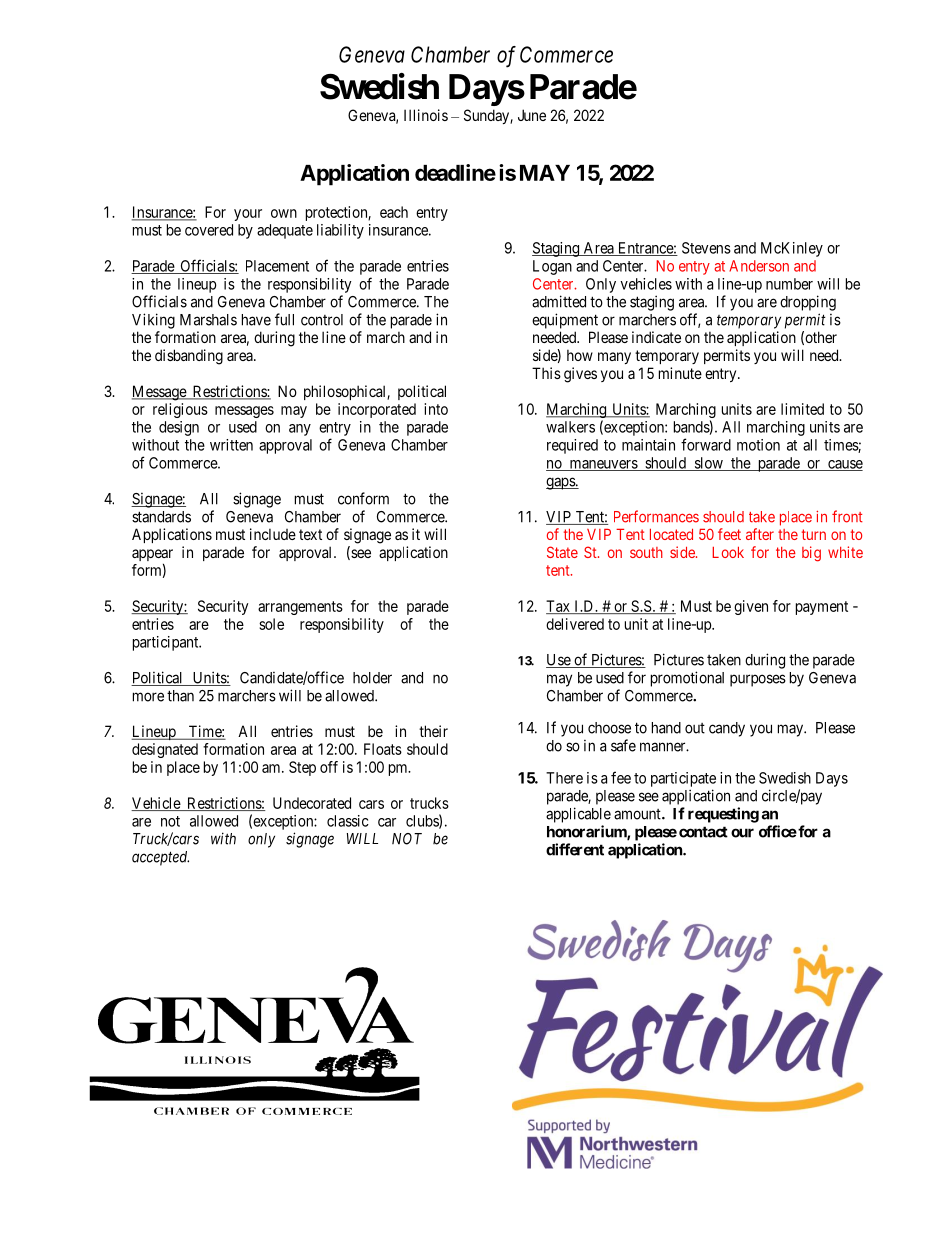 This page has width=952, height=1233. What do you see at coordinates (708, 464) in the page?
I see `slow` at bounding box center [708, 464].
